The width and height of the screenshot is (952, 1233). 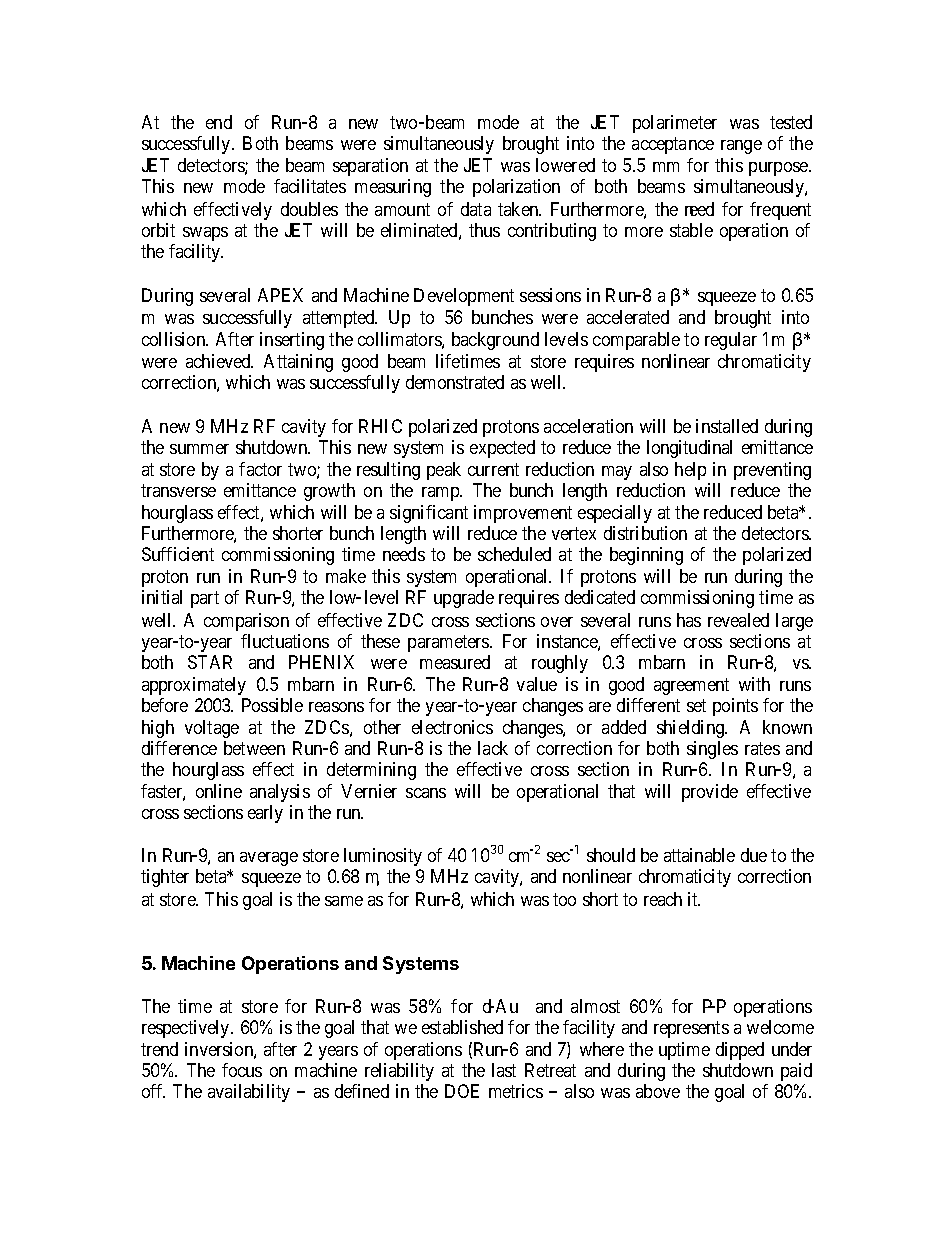 What do you see at coordinates (219, 361) in the screenshot?
I see `achieved` at bounding box center [219, 361].
